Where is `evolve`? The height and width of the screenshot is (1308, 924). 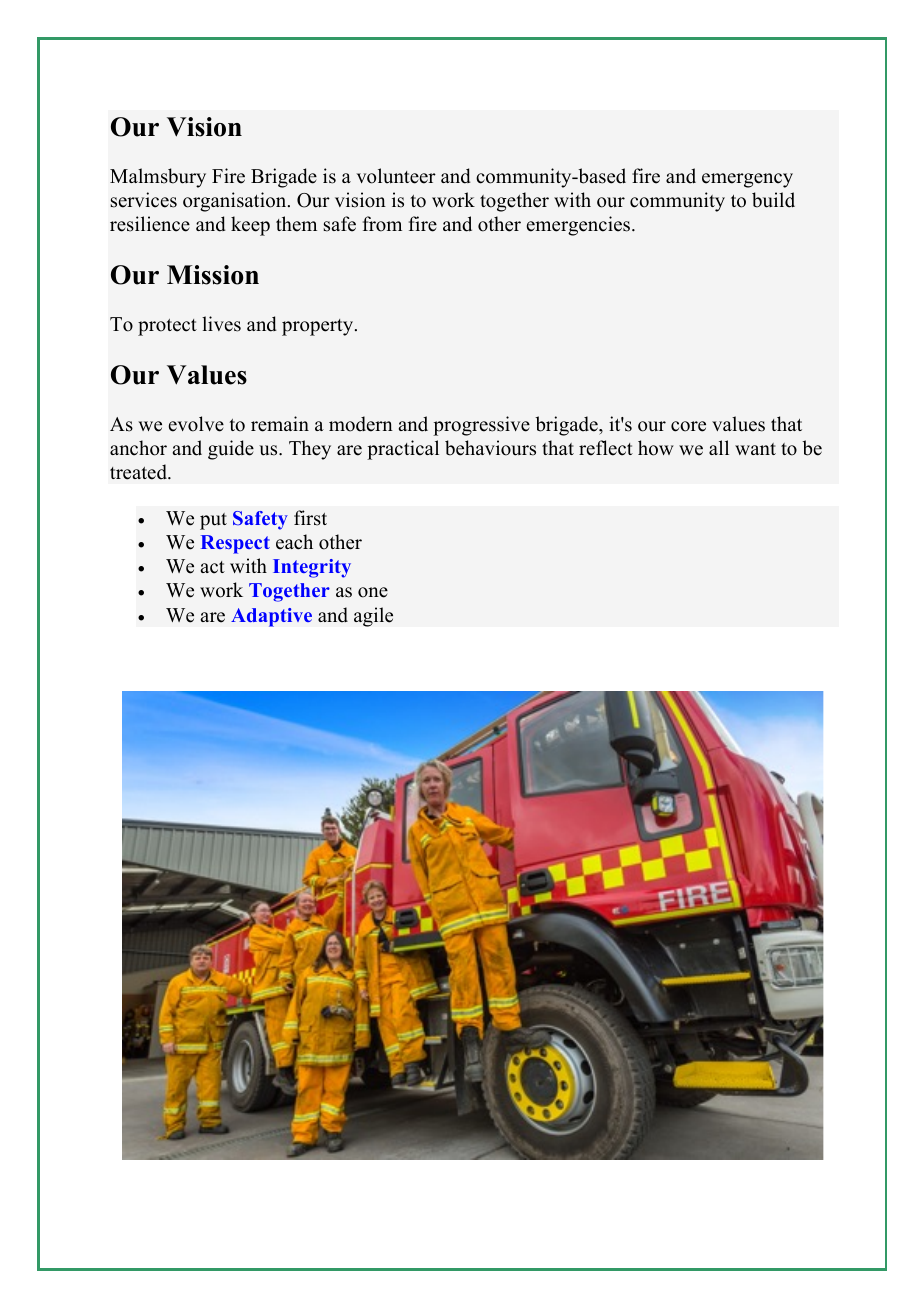
evolve is located at coordinates (196, 424).
